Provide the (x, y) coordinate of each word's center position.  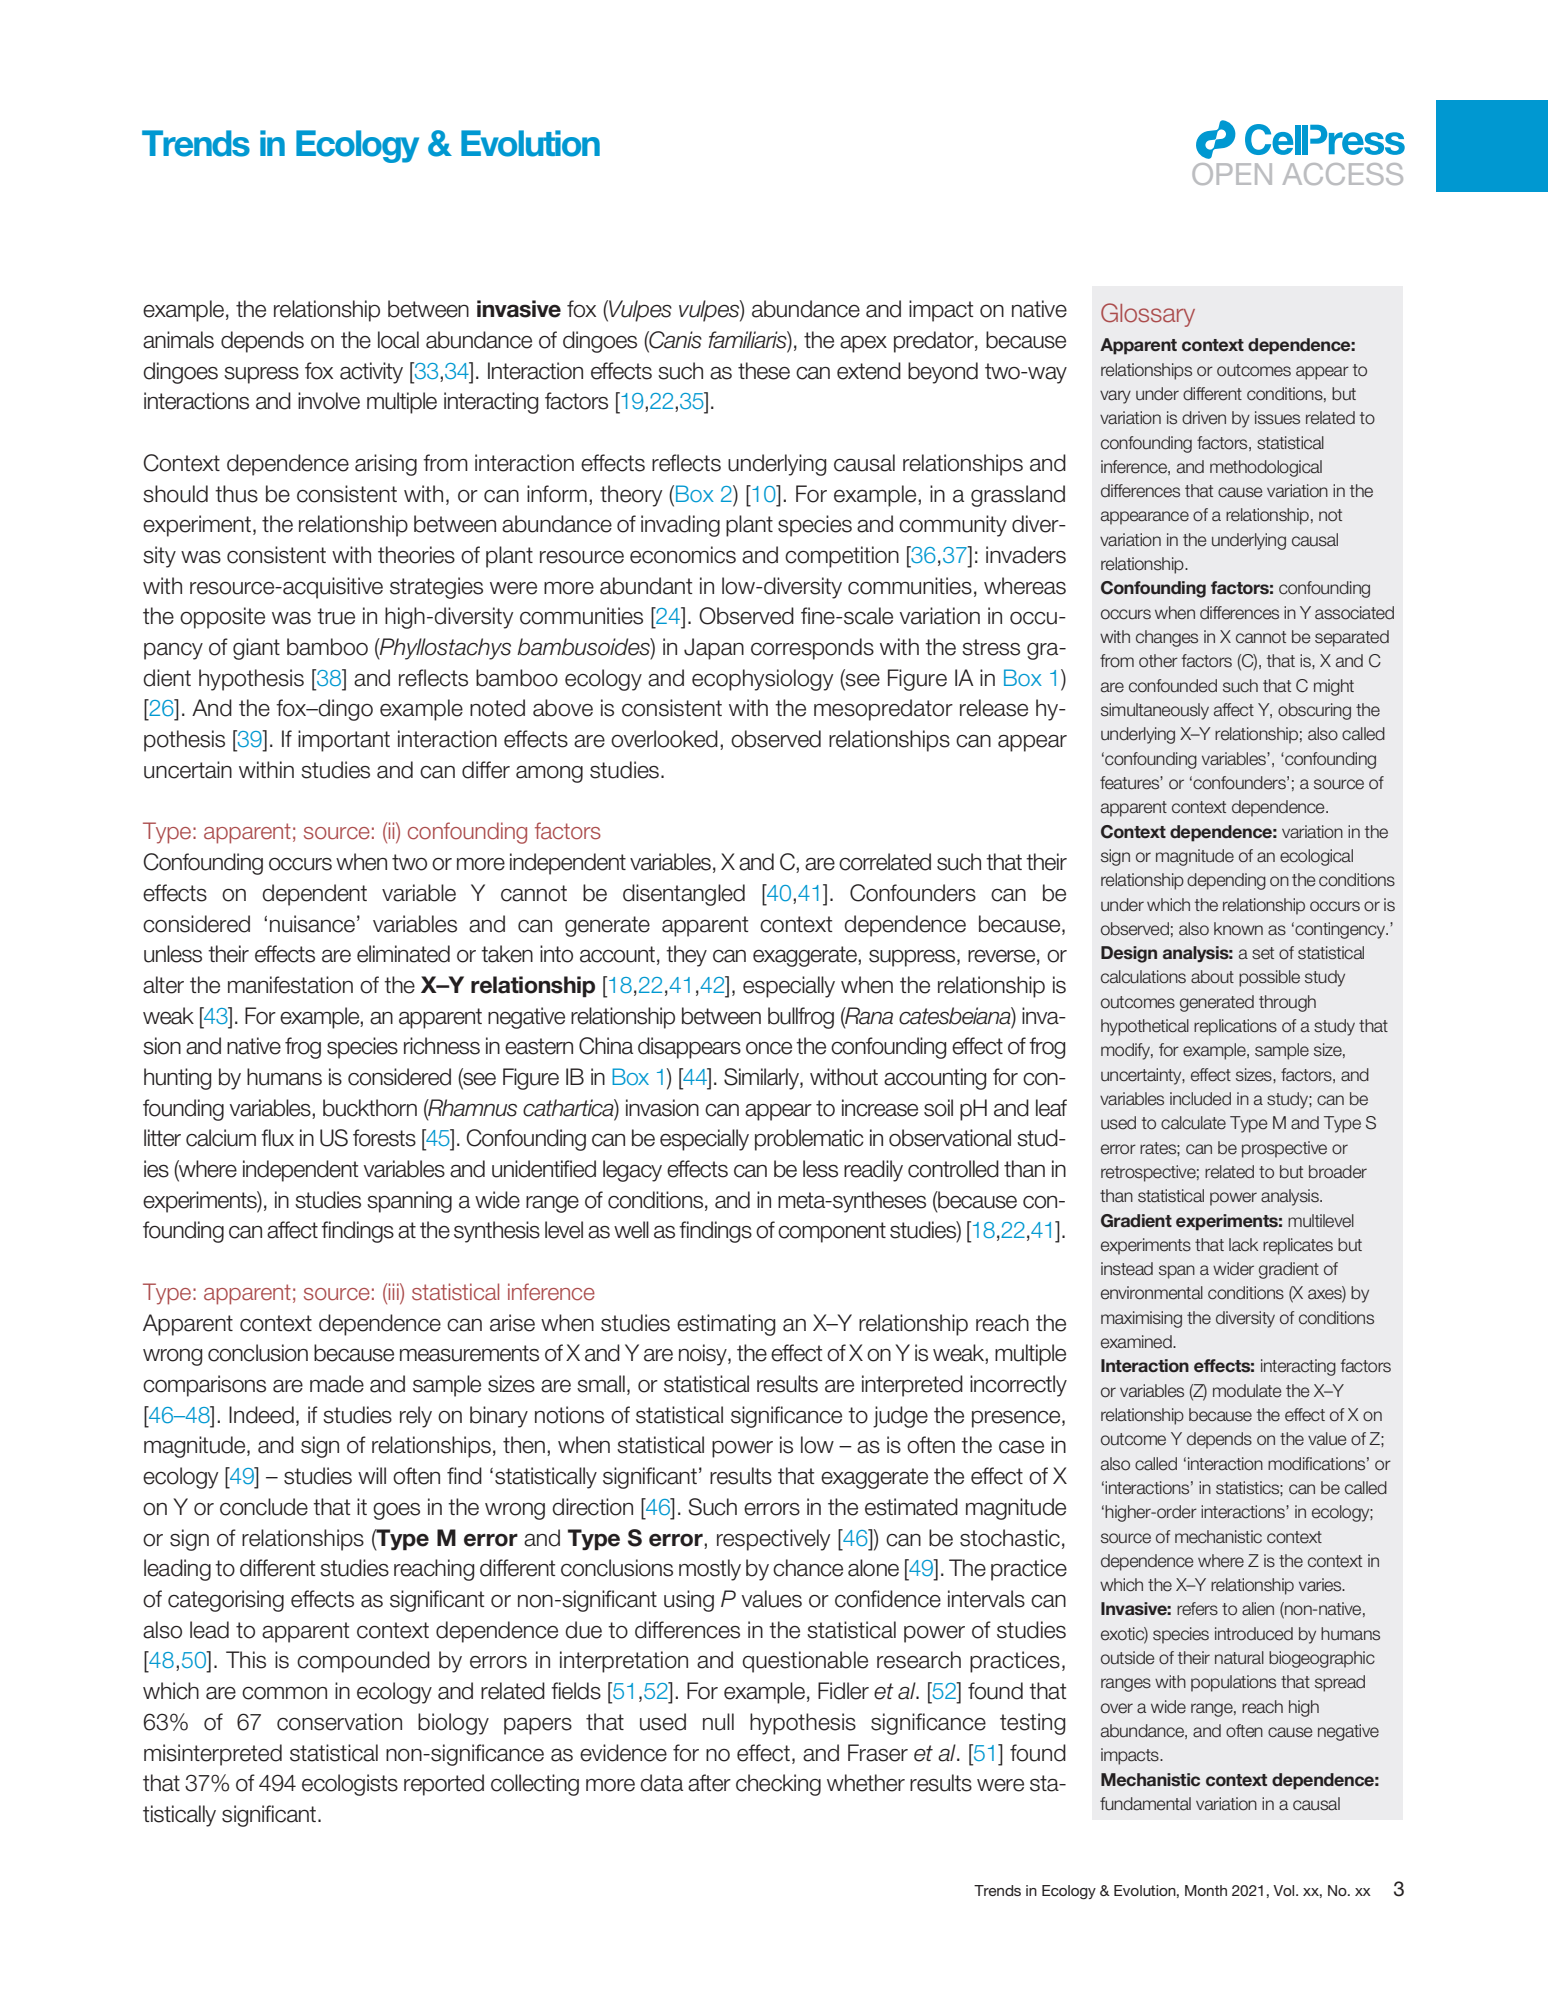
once (769, 1048)
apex (863, 344)
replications (1235, 1027)
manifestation (290, 985)
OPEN (1232, 174)
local (398, 340)
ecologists (350, 1785)
